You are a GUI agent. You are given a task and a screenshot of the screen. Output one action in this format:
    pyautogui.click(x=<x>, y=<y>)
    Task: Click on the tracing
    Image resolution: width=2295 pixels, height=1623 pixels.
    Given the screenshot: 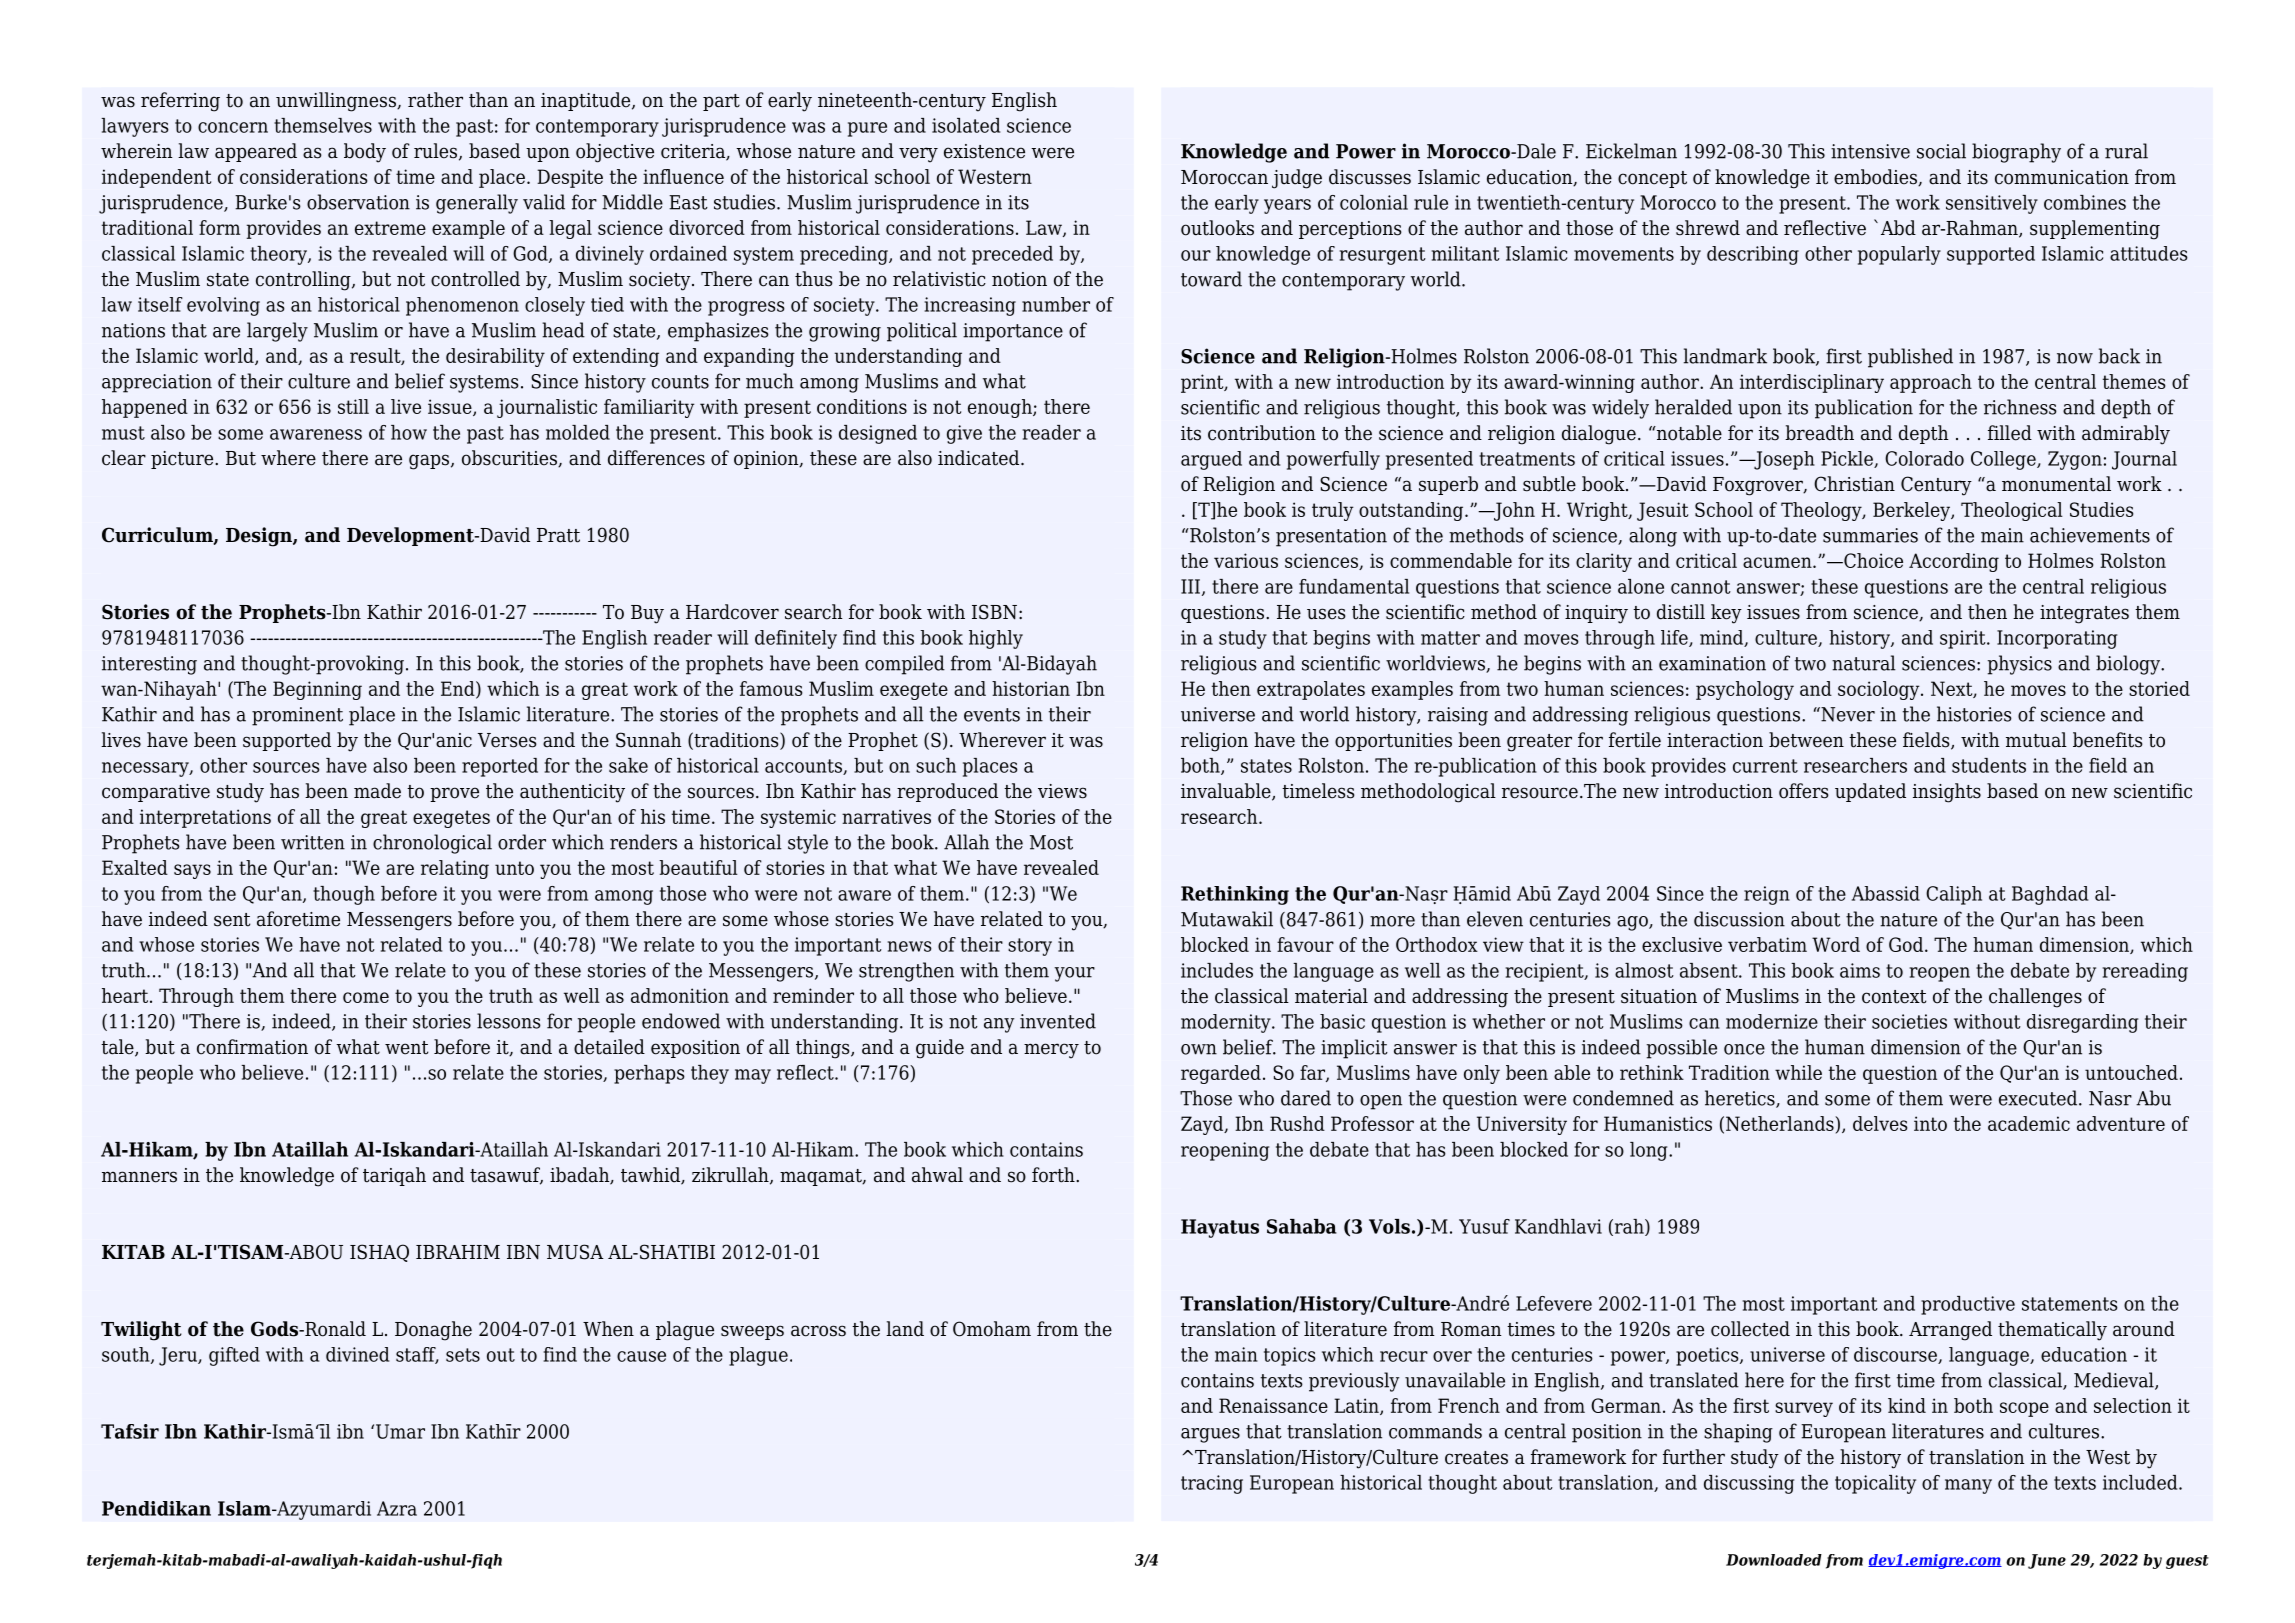 What is the action you would take?
    pyautogui.click(x=1212, y=1484)
